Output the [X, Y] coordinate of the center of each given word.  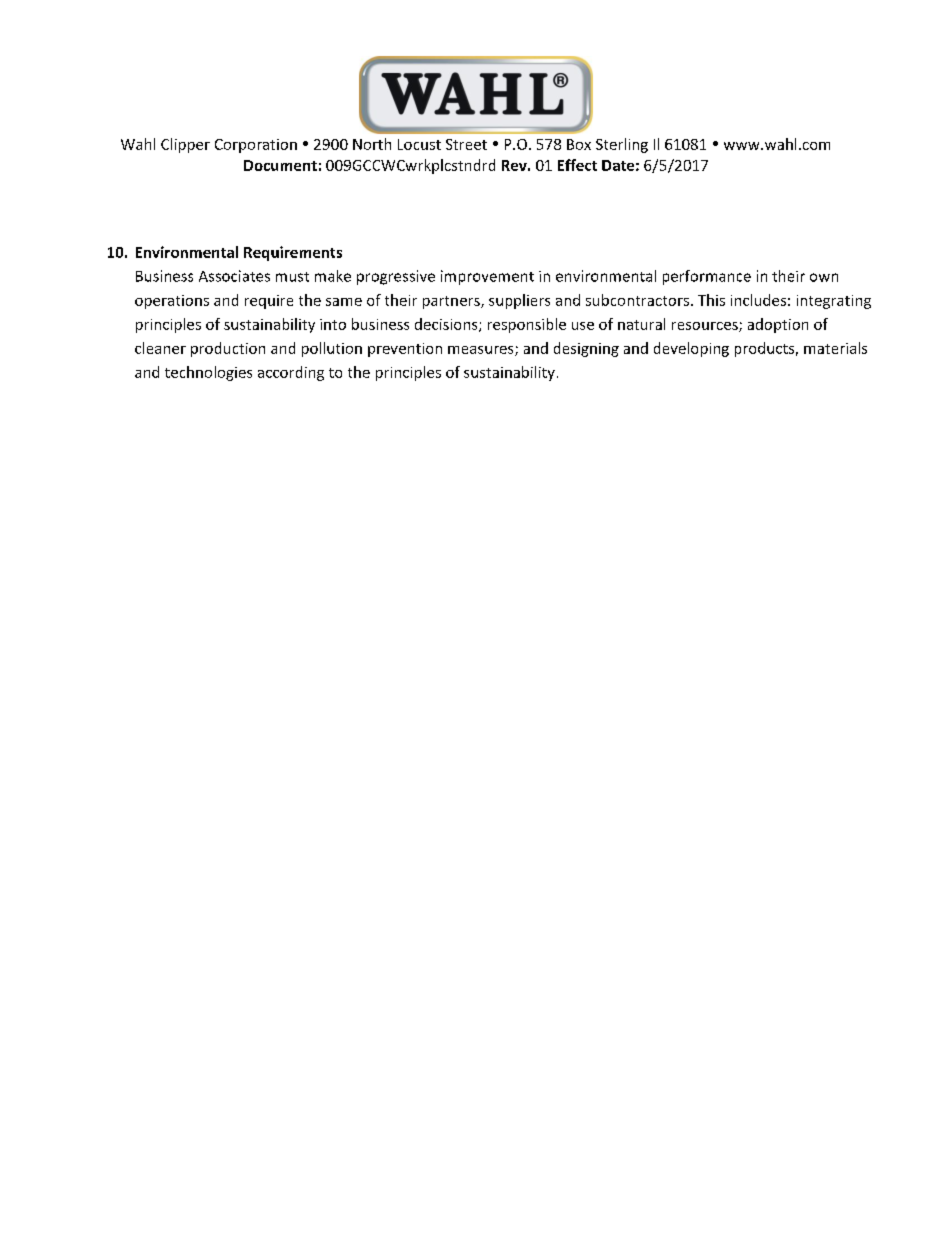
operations [172, 302]
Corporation [256, 146]
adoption [778, 325]
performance [707, 277]
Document [280, 165]
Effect [577, 165]
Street [466, 144]
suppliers [519, 301]
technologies [208, 373]
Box [579, 144]
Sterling [622, 145]
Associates [234, 276]
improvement [487, 277]
